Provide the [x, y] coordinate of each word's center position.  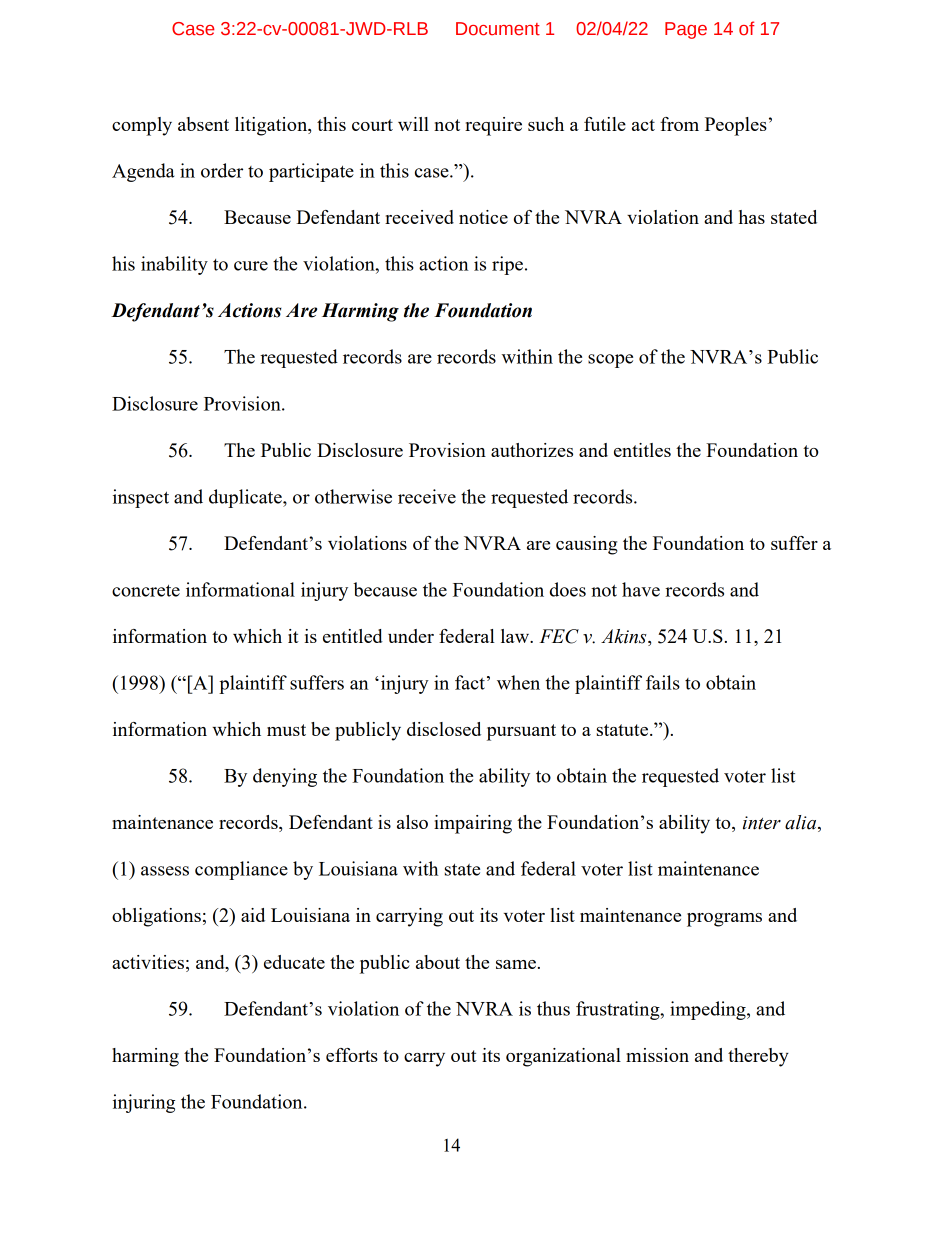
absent [203, 124]
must [286, 730]
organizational [563, 1057]
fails [663, 682]
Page [686, 30]
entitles [642, 450]
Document [498, 29]
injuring [144, 1103]
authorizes [532, 450]
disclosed [444, 729]
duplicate [246, 498]
